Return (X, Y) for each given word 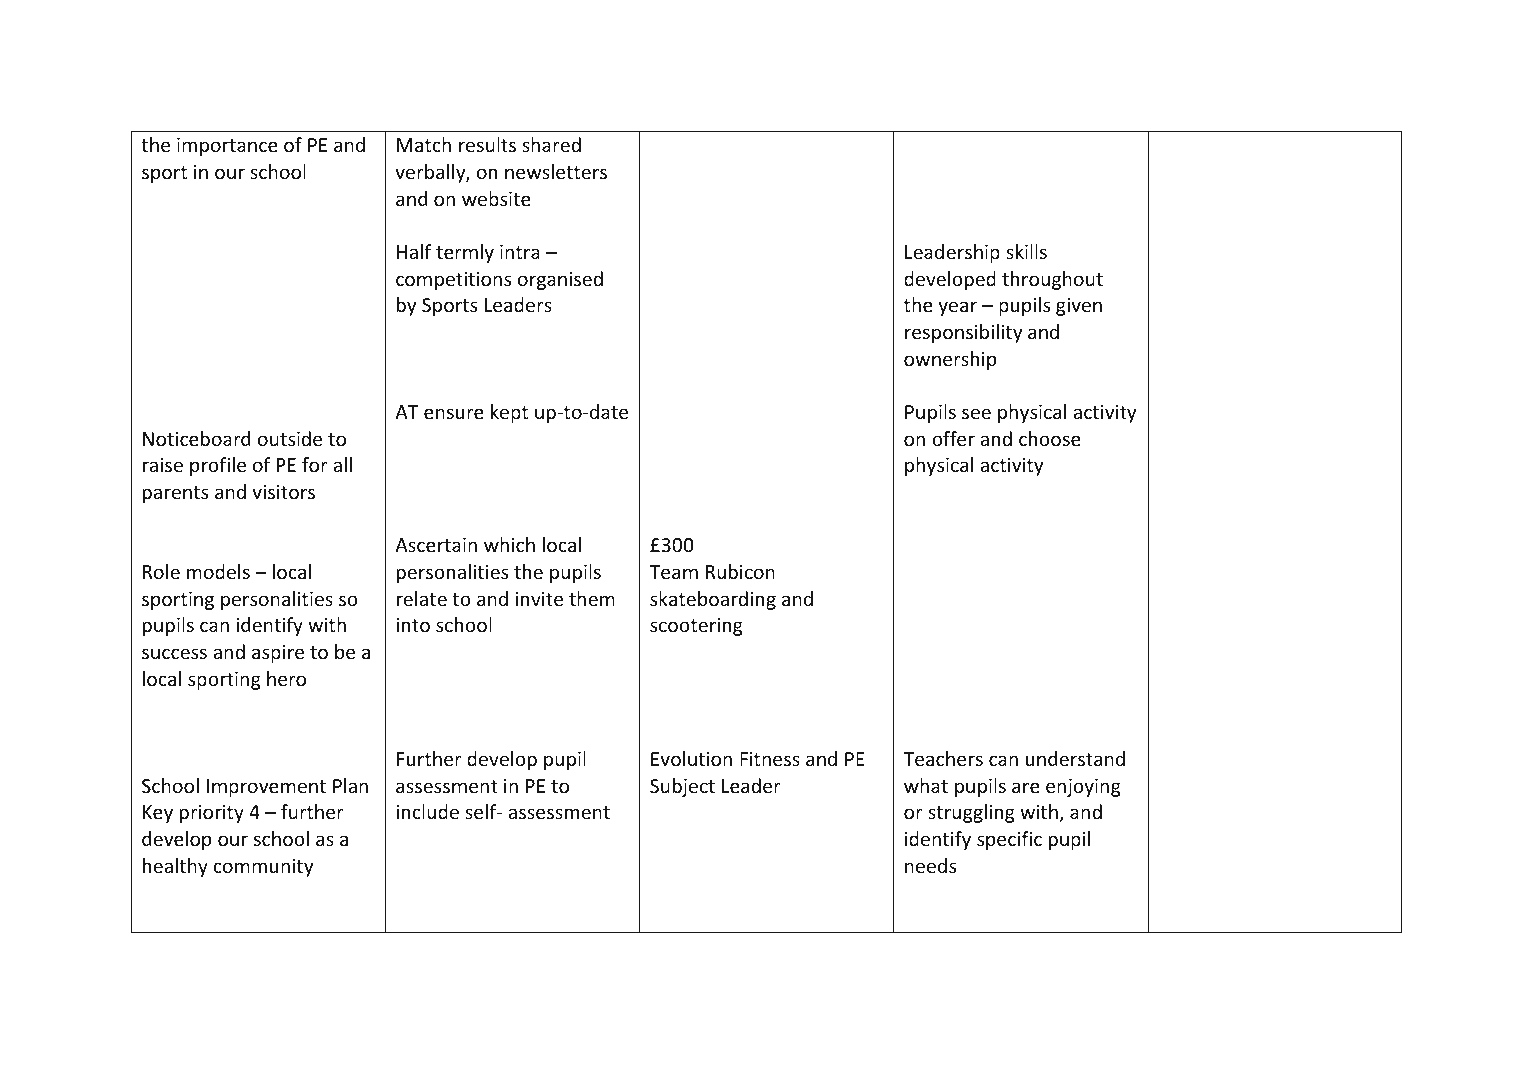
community (263, 868)
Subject (682, 787)
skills (1026, 251)
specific (1009, 840)
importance (227, 147)
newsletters (556, 171)
